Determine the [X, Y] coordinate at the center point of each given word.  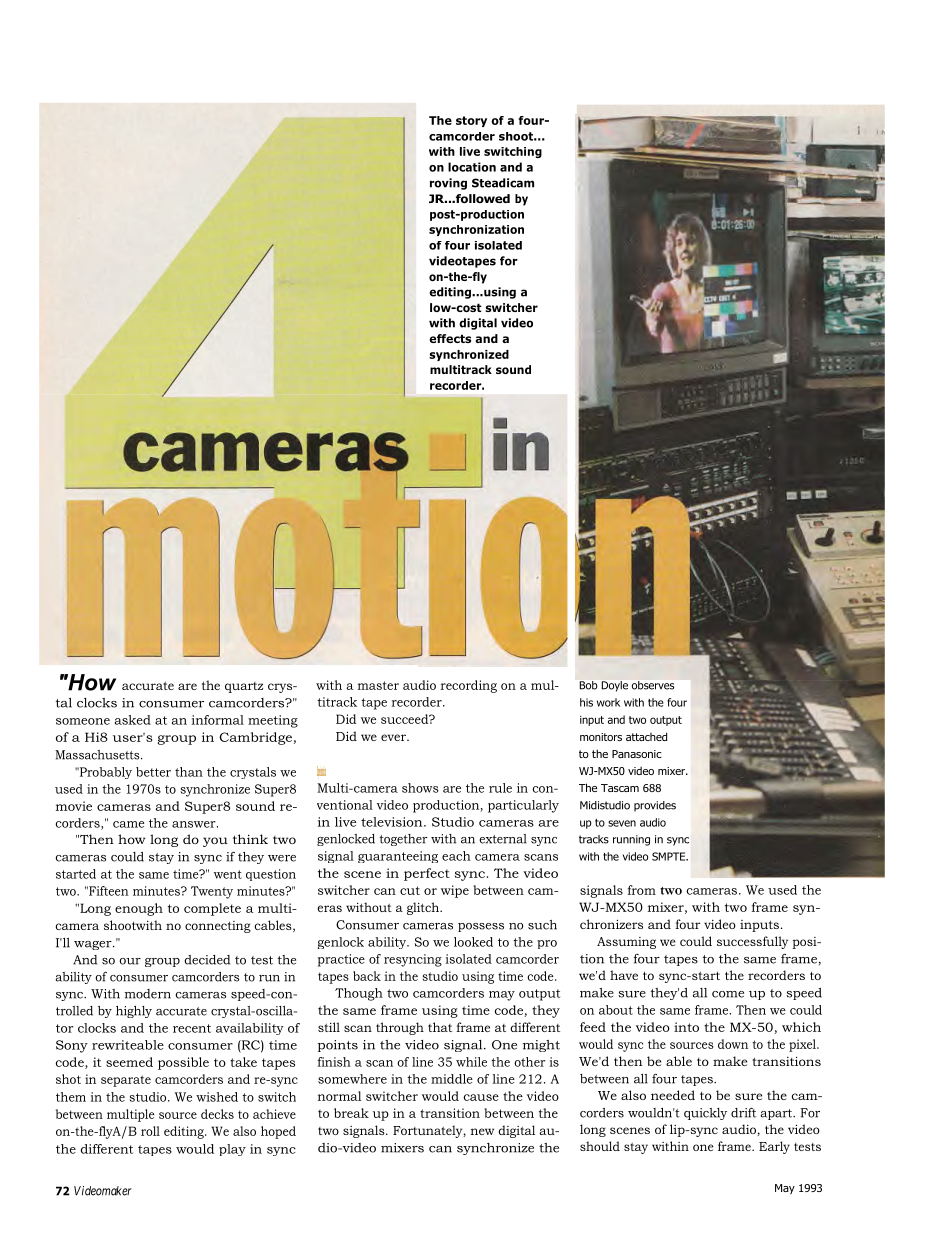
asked [133, 720]
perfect [427, 874]
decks [217, 1114]
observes [653, 685]
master [378, 685]
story [471, 121]
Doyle [615, 686]
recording [469, 686]
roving [448, 184]
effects [450, 338]
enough [139, 909]
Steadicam [503, 183]
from [642, 890]
